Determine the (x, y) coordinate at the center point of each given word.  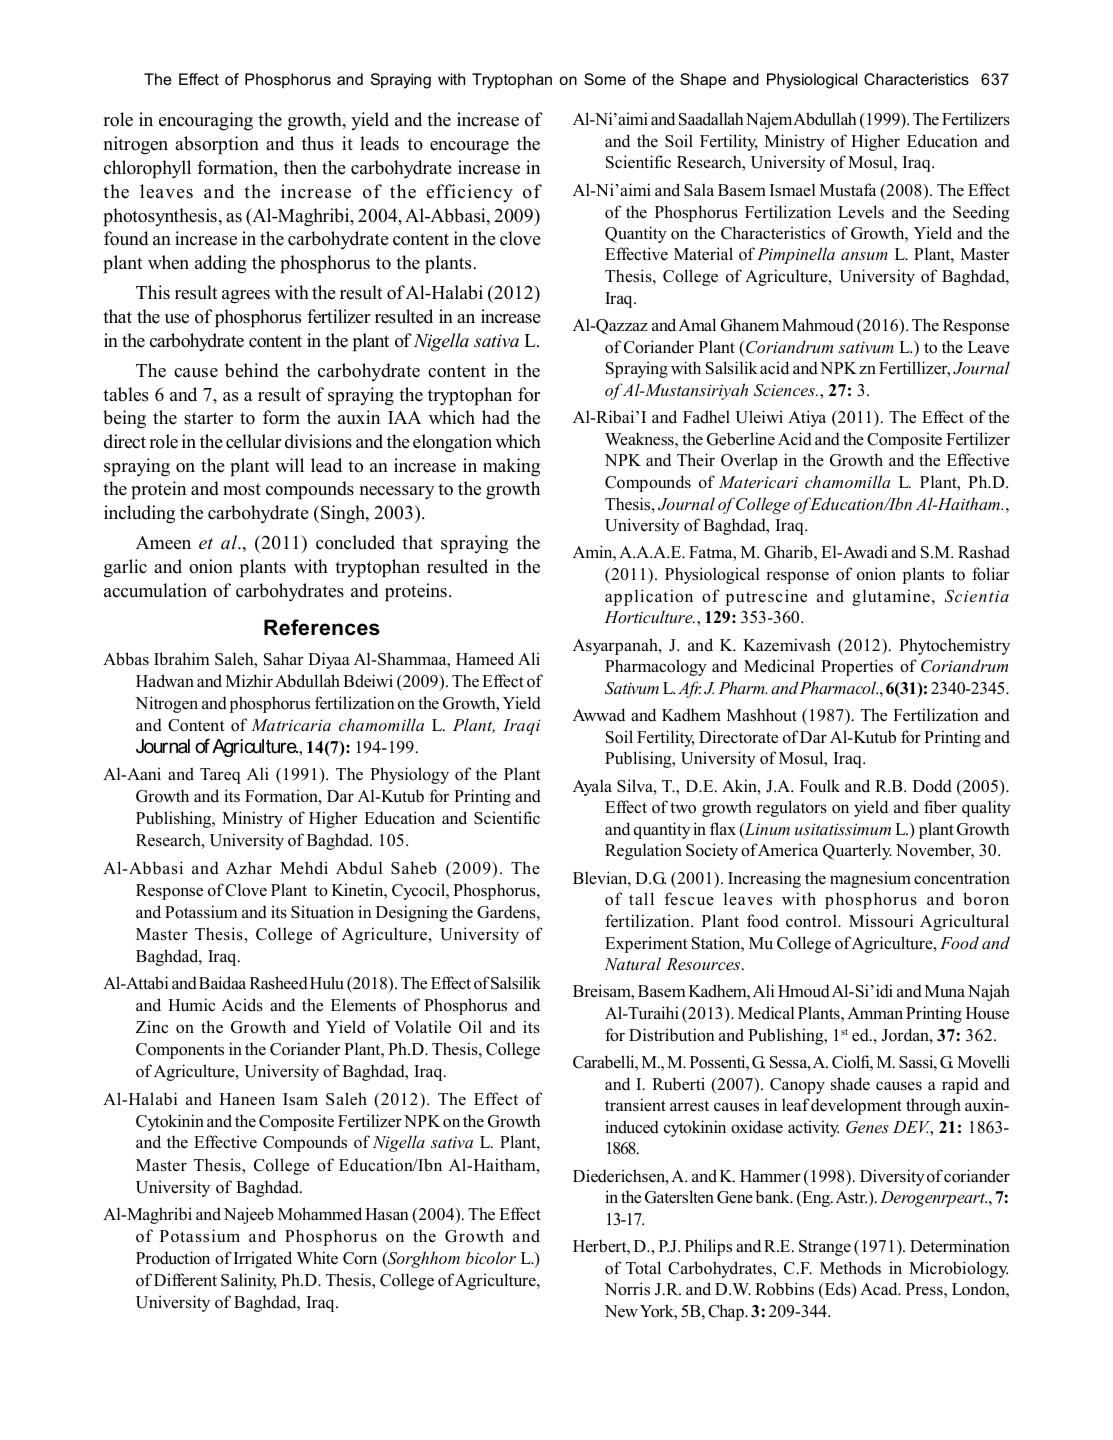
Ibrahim (181, 659)
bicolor (491, 1257)
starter (208, 418)
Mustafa (848, 190)
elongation (452, 443)
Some (605, 79)
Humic (191, 1004)
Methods (850, 1268)
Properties (857, 667)
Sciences (785, 390)
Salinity (249, 1281)
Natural (632, 963)
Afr (689, 689)
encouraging (206, 121)
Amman (875, 1013)
